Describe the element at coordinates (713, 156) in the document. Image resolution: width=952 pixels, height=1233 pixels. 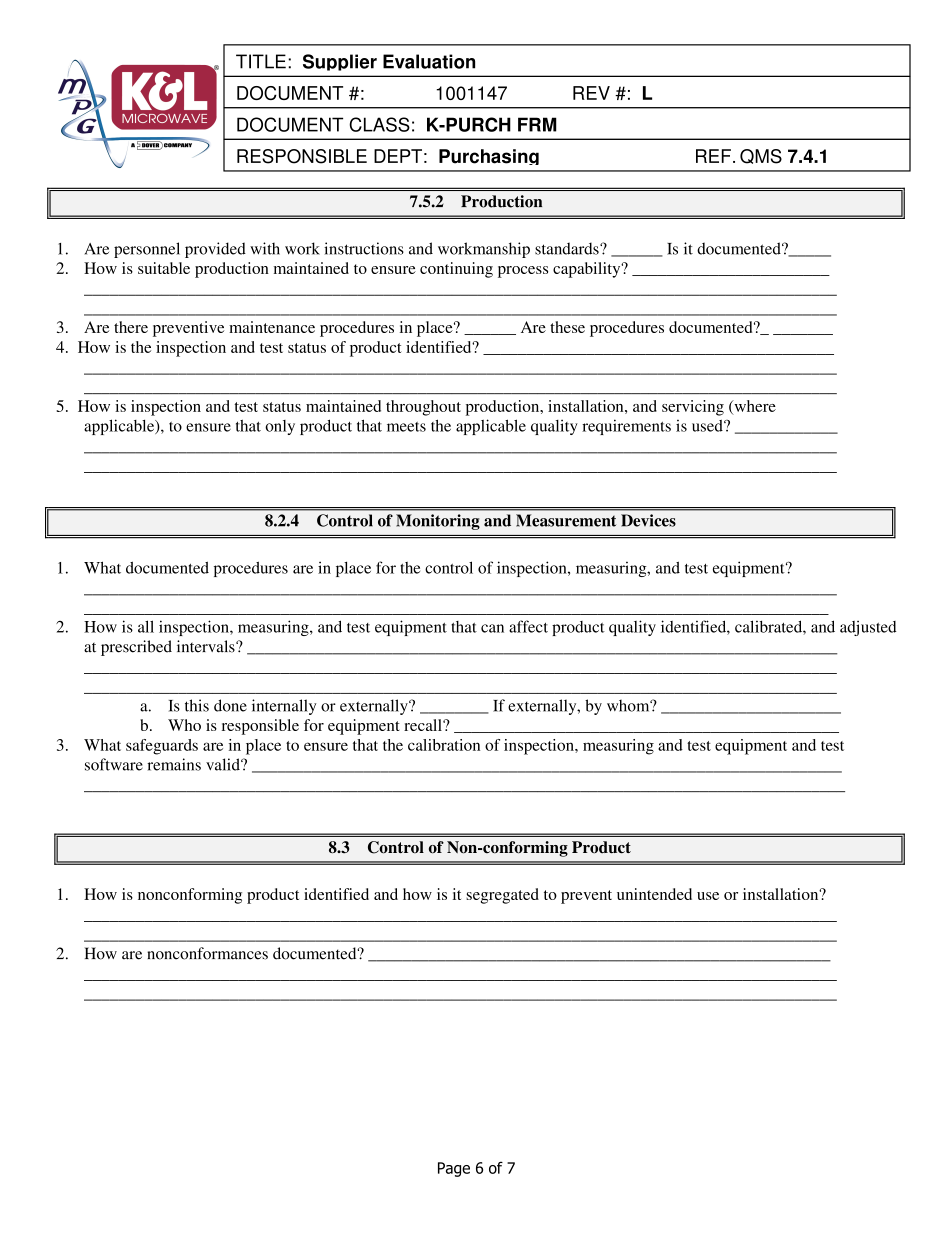
I see `REF` at that location.
